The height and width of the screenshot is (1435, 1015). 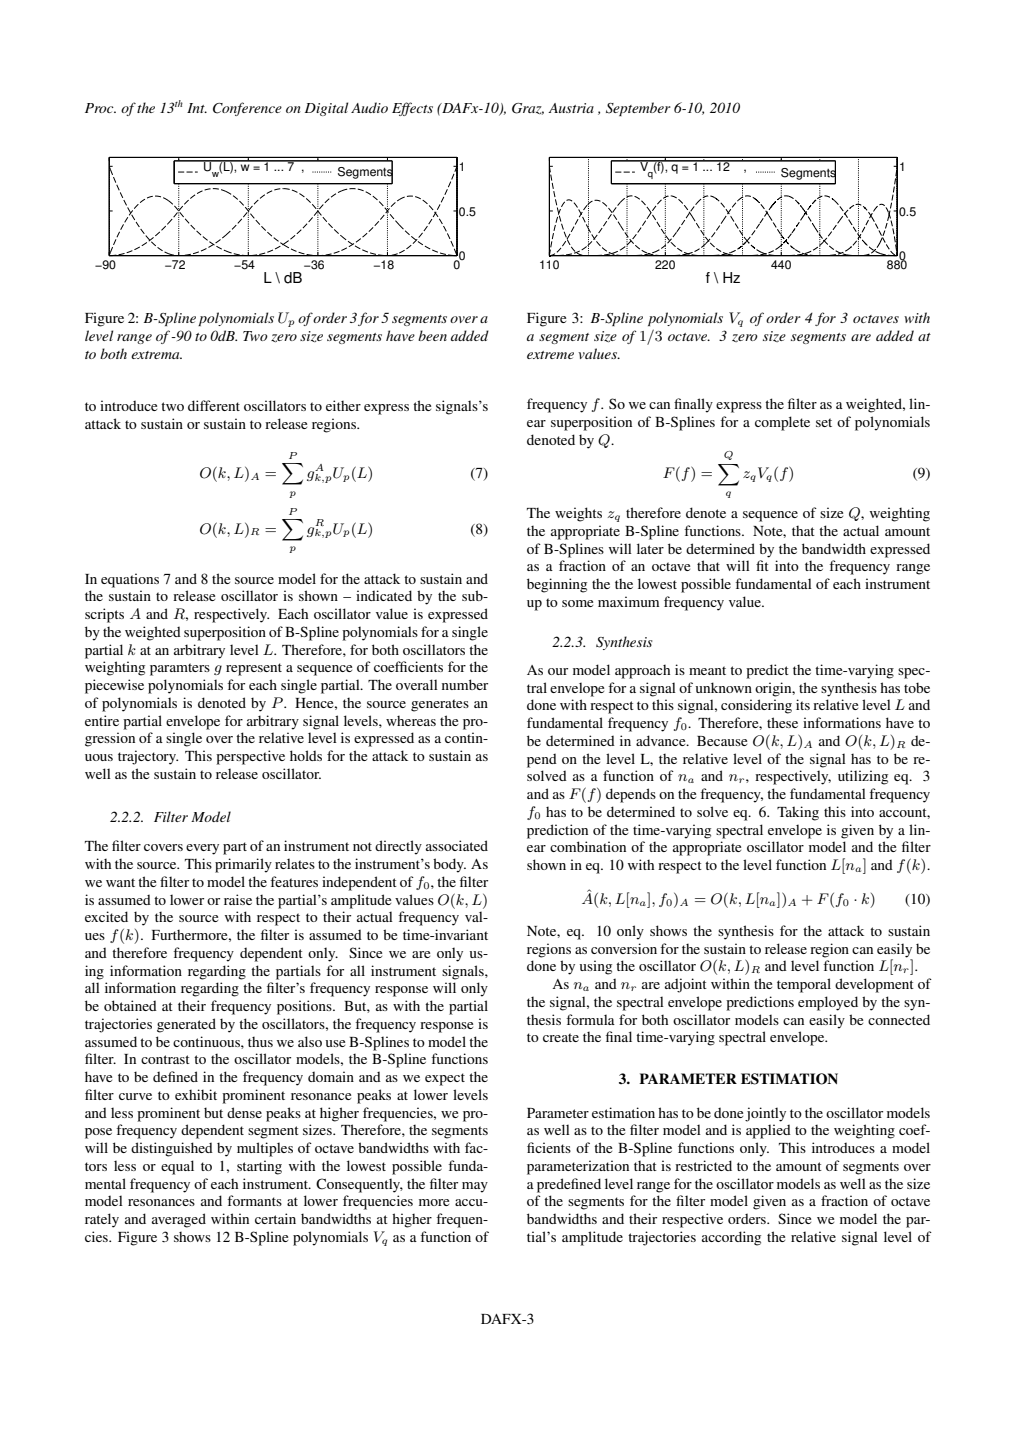 I want to click on number, so click(x=465, y=684).
